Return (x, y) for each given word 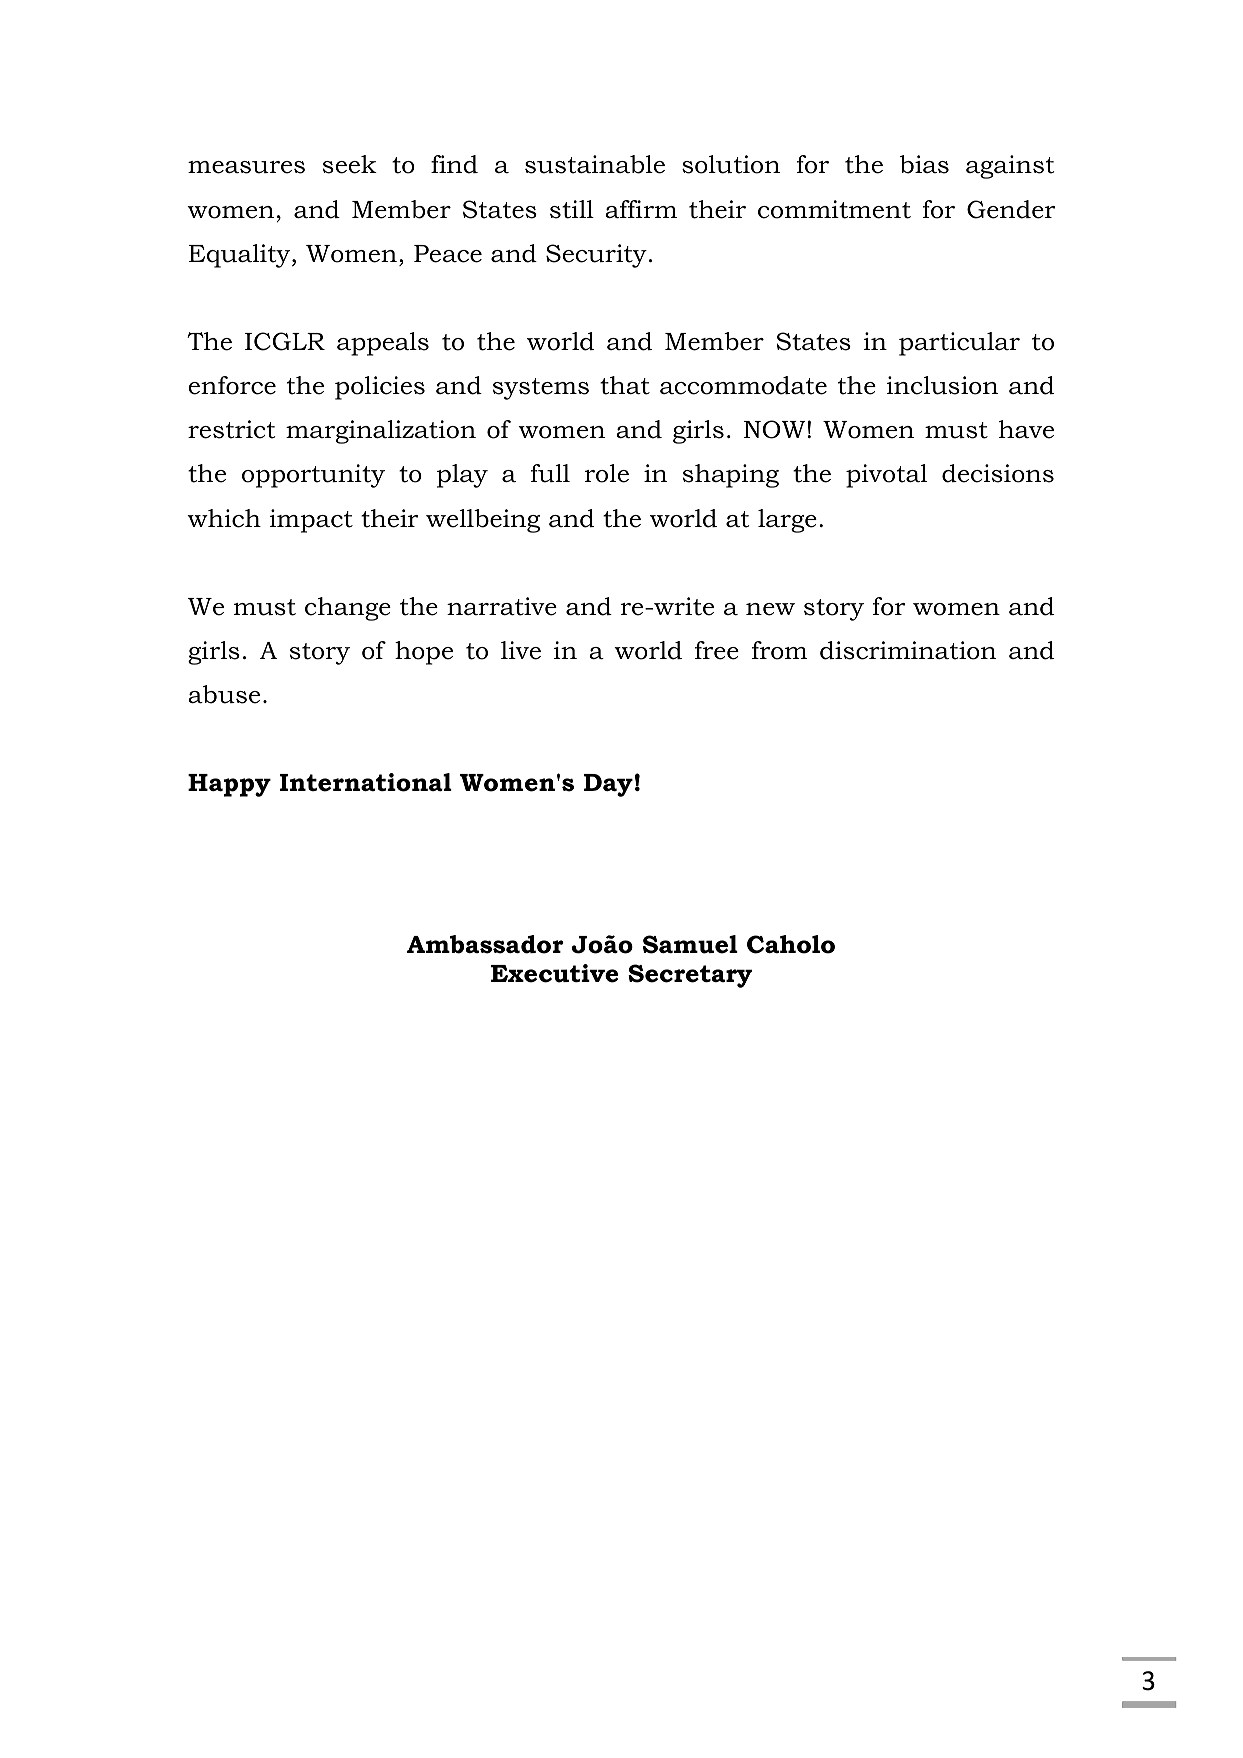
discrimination (908, 650)
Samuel (690, 944)
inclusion (942, 385)
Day (608, 785)
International (366, 782)
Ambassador (485, 944)
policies (380, 388)
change (348, 609)
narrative (502, 606)
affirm (641, 209)
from (780, 650)
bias (924, 164)
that (625, 385)
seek (350, 164)
